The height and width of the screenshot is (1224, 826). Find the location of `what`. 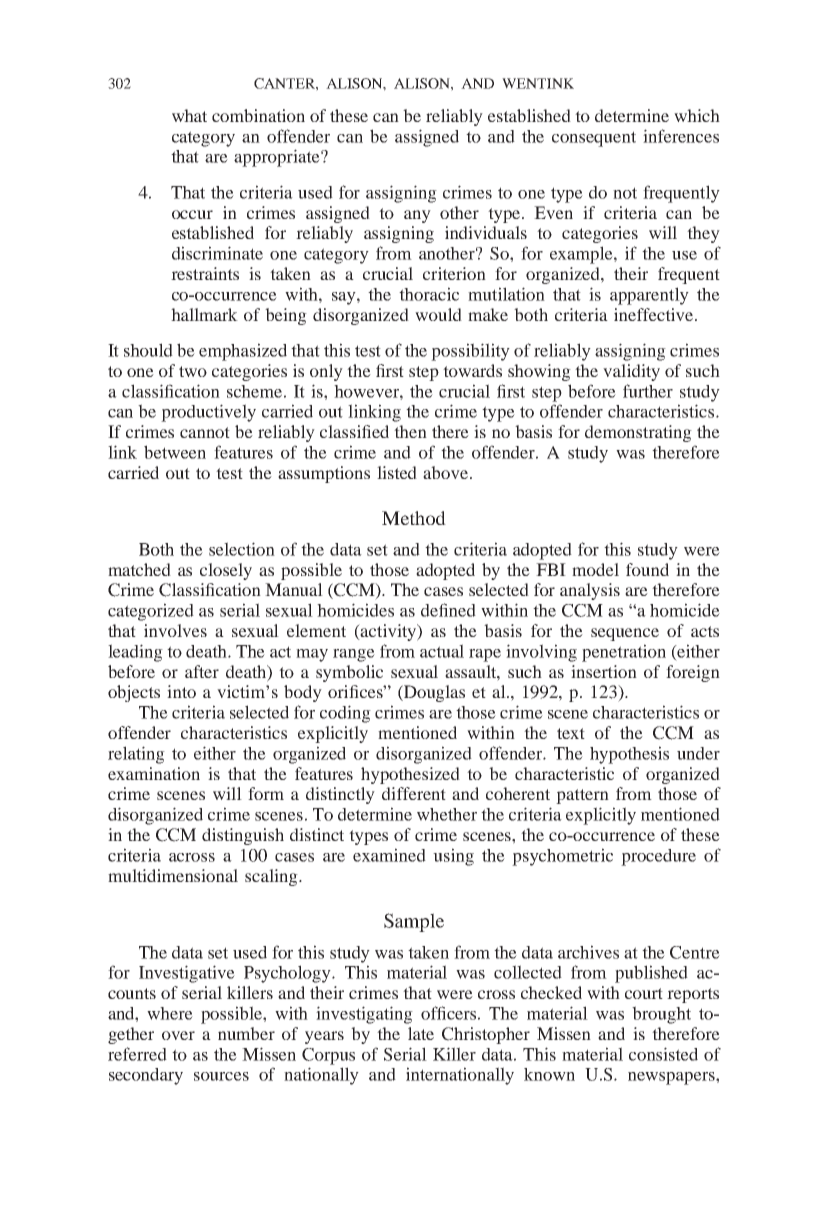

what is located at coordinates (189, 115).
